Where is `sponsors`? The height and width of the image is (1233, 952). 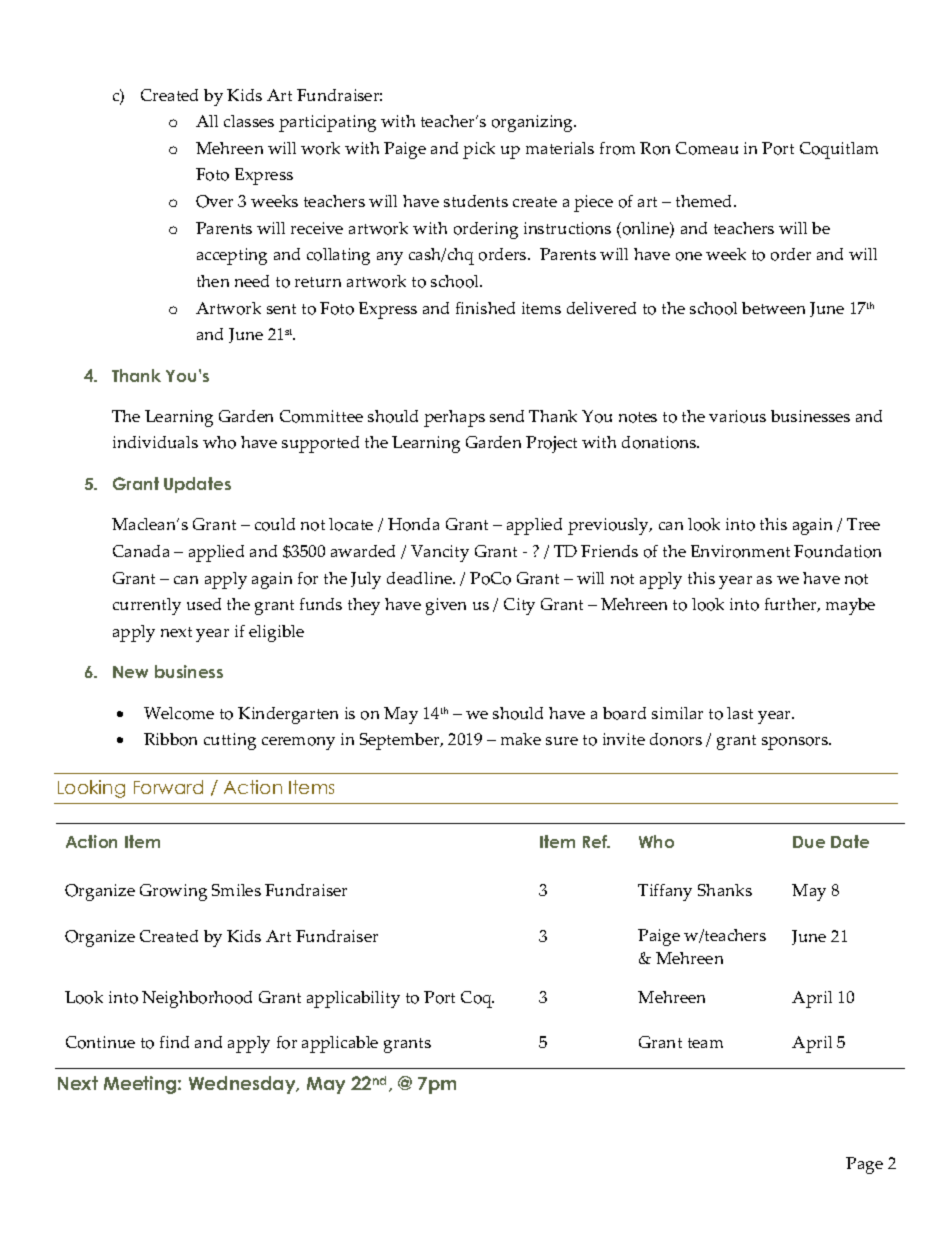 sponsors is located at coordinates (796, 743).
